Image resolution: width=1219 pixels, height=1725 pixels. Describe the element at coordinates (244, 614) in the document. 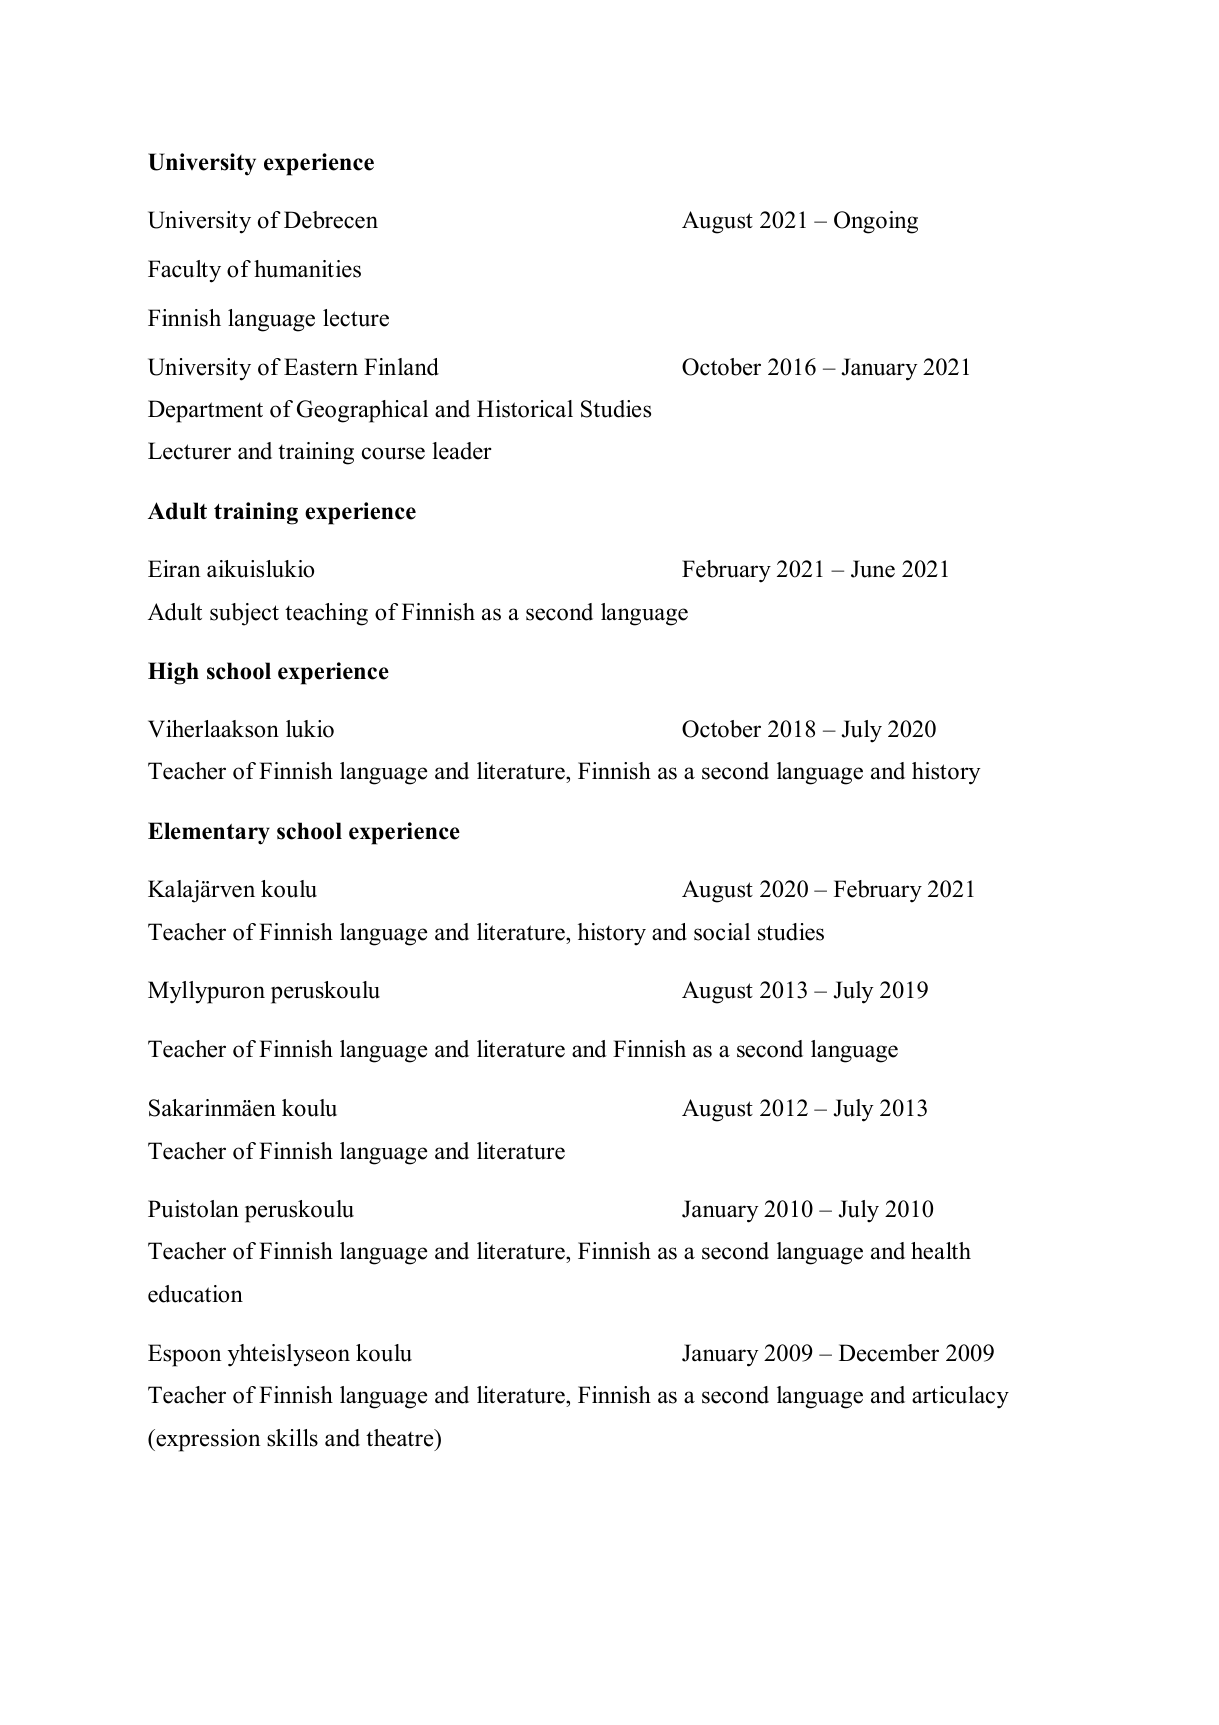

I see `subject` at that location.
